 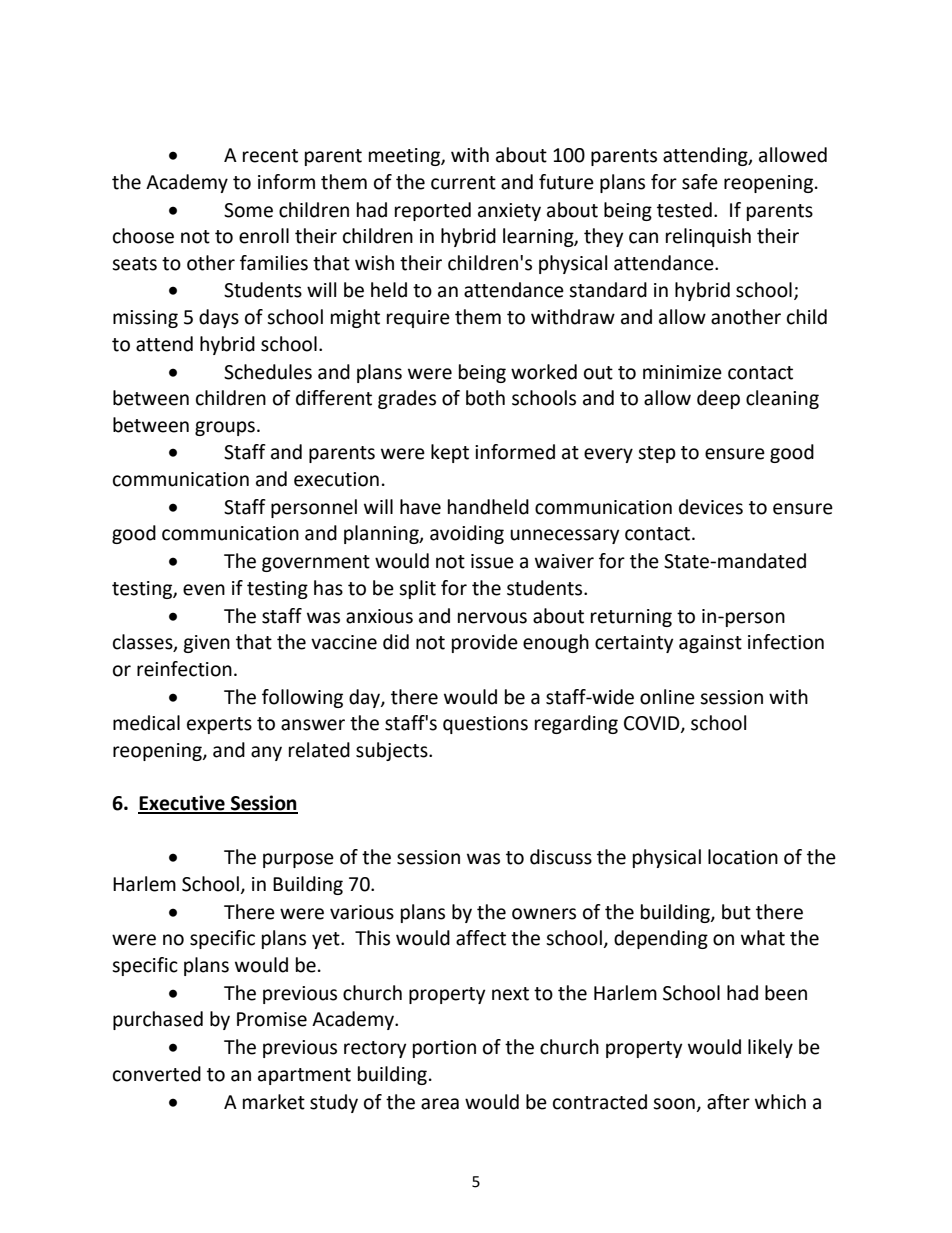 I want to click on against, so click(x=710, y=644).
